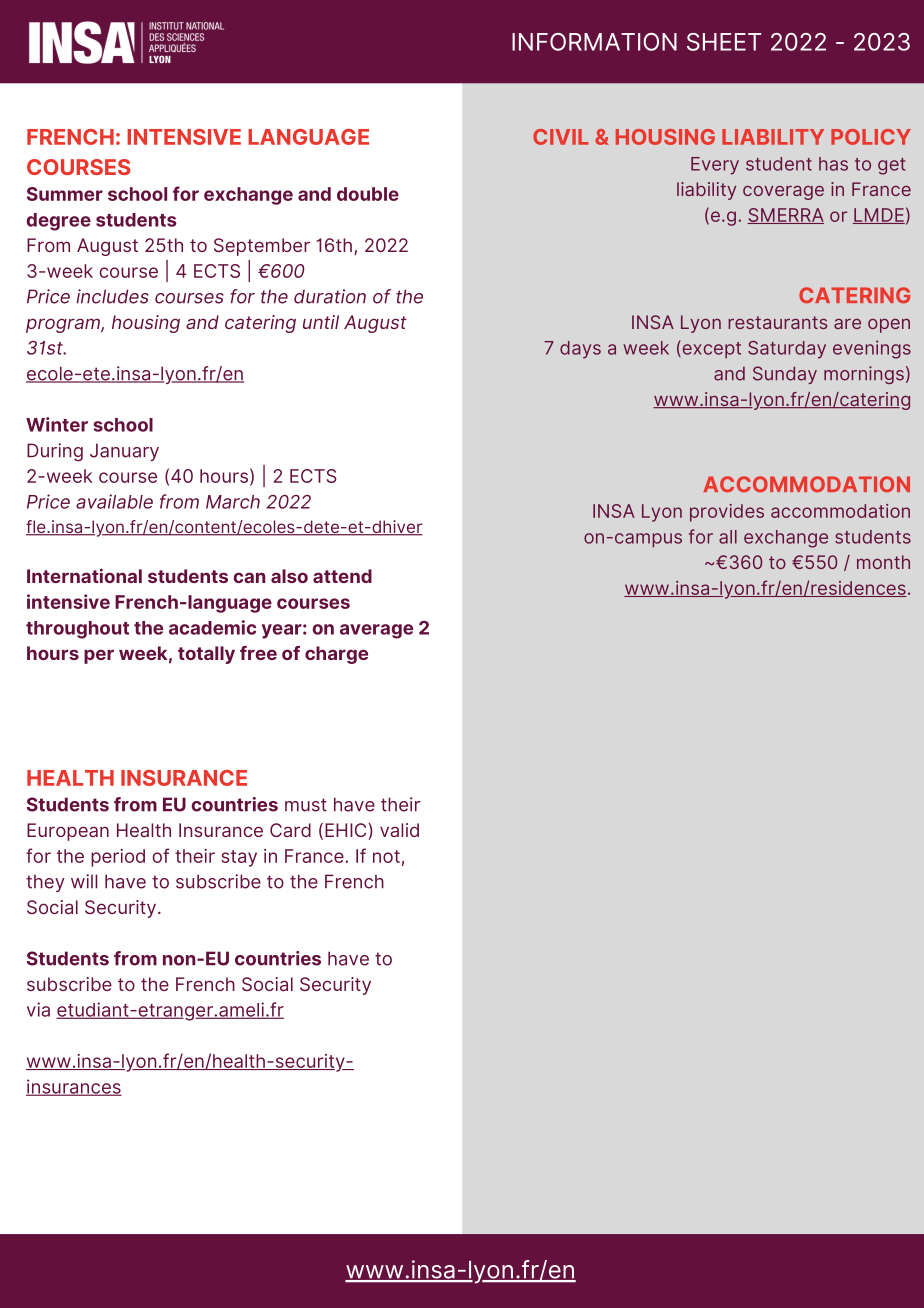 The width and height of the screenshot is (924, 1308). I want to click on INFORMATION, so click(594, 42).
